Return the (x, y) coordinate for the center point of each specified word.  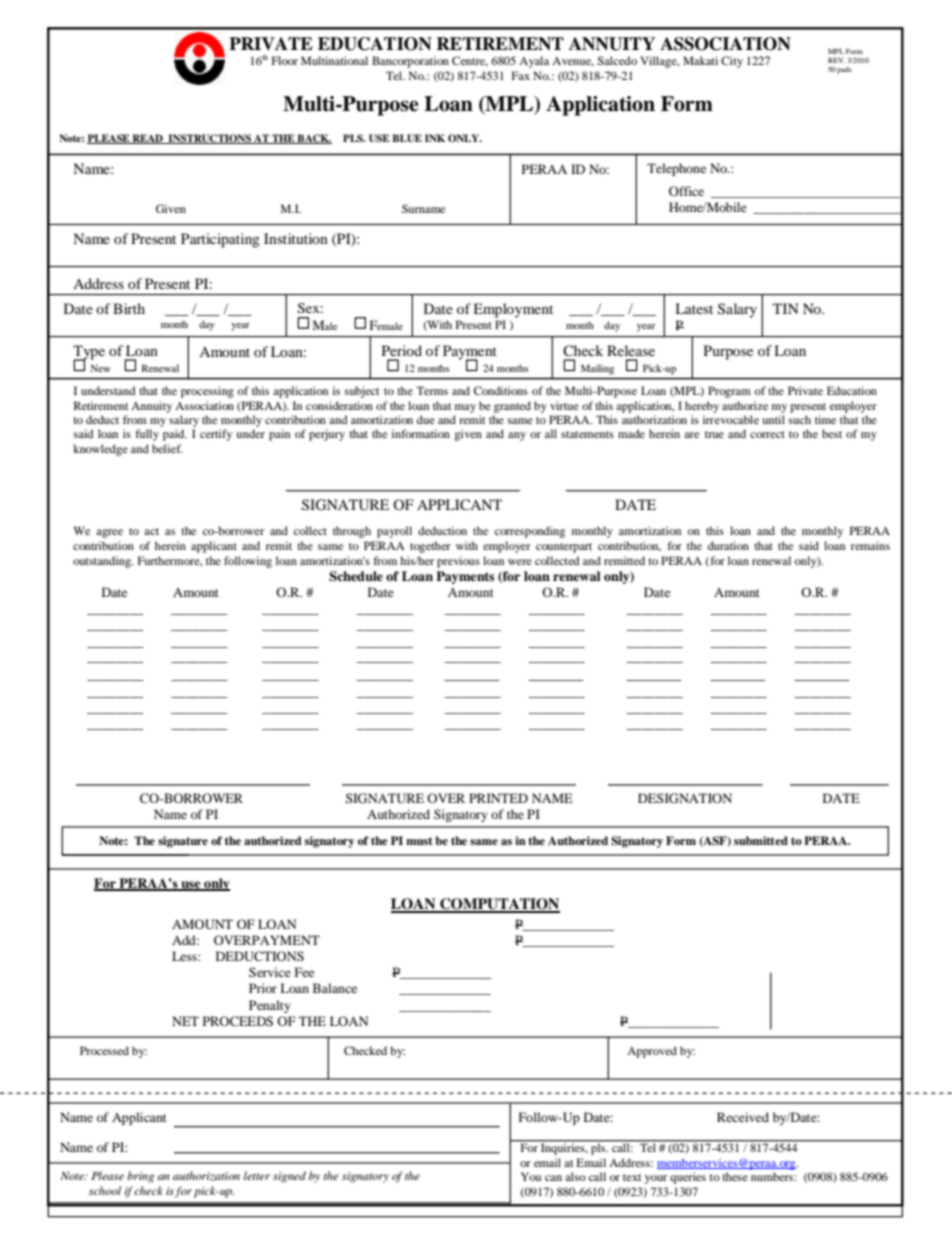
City (732, 62)
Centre (470, 61)
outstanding (103, 562)
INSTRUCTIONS (209, 139)
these (735, 1176)
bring (140, 1177)
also (575, 1176)
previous (458, 562)
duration (728, 545)
